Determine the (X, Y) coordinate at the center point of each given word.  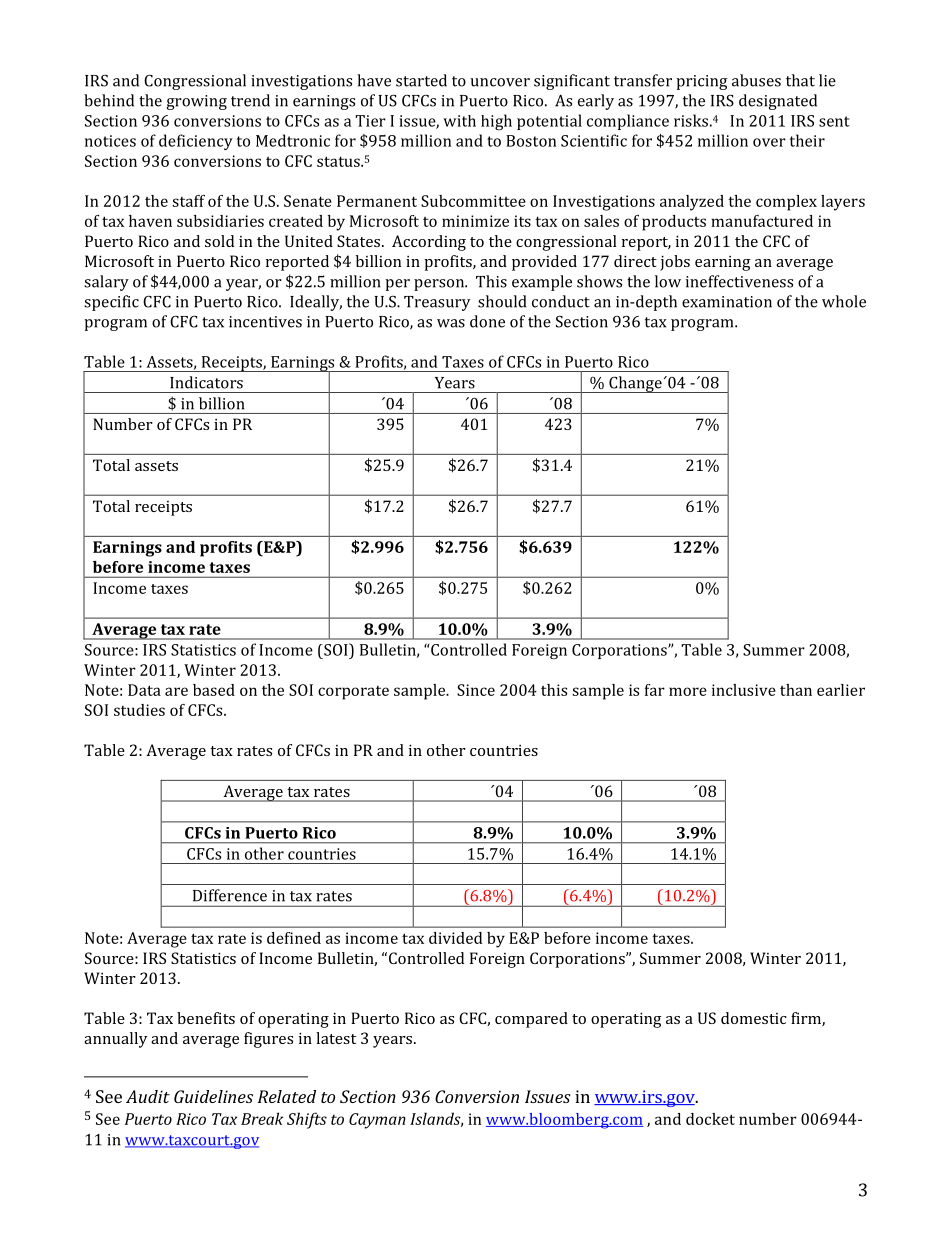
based (214, 690)
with (459, 121)
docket (710, 1119)
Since (476, 690)
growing (197, 102)
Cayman (377, 1121)
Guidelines (213, 1096)
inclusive (744, 690)
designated (778, 102)
